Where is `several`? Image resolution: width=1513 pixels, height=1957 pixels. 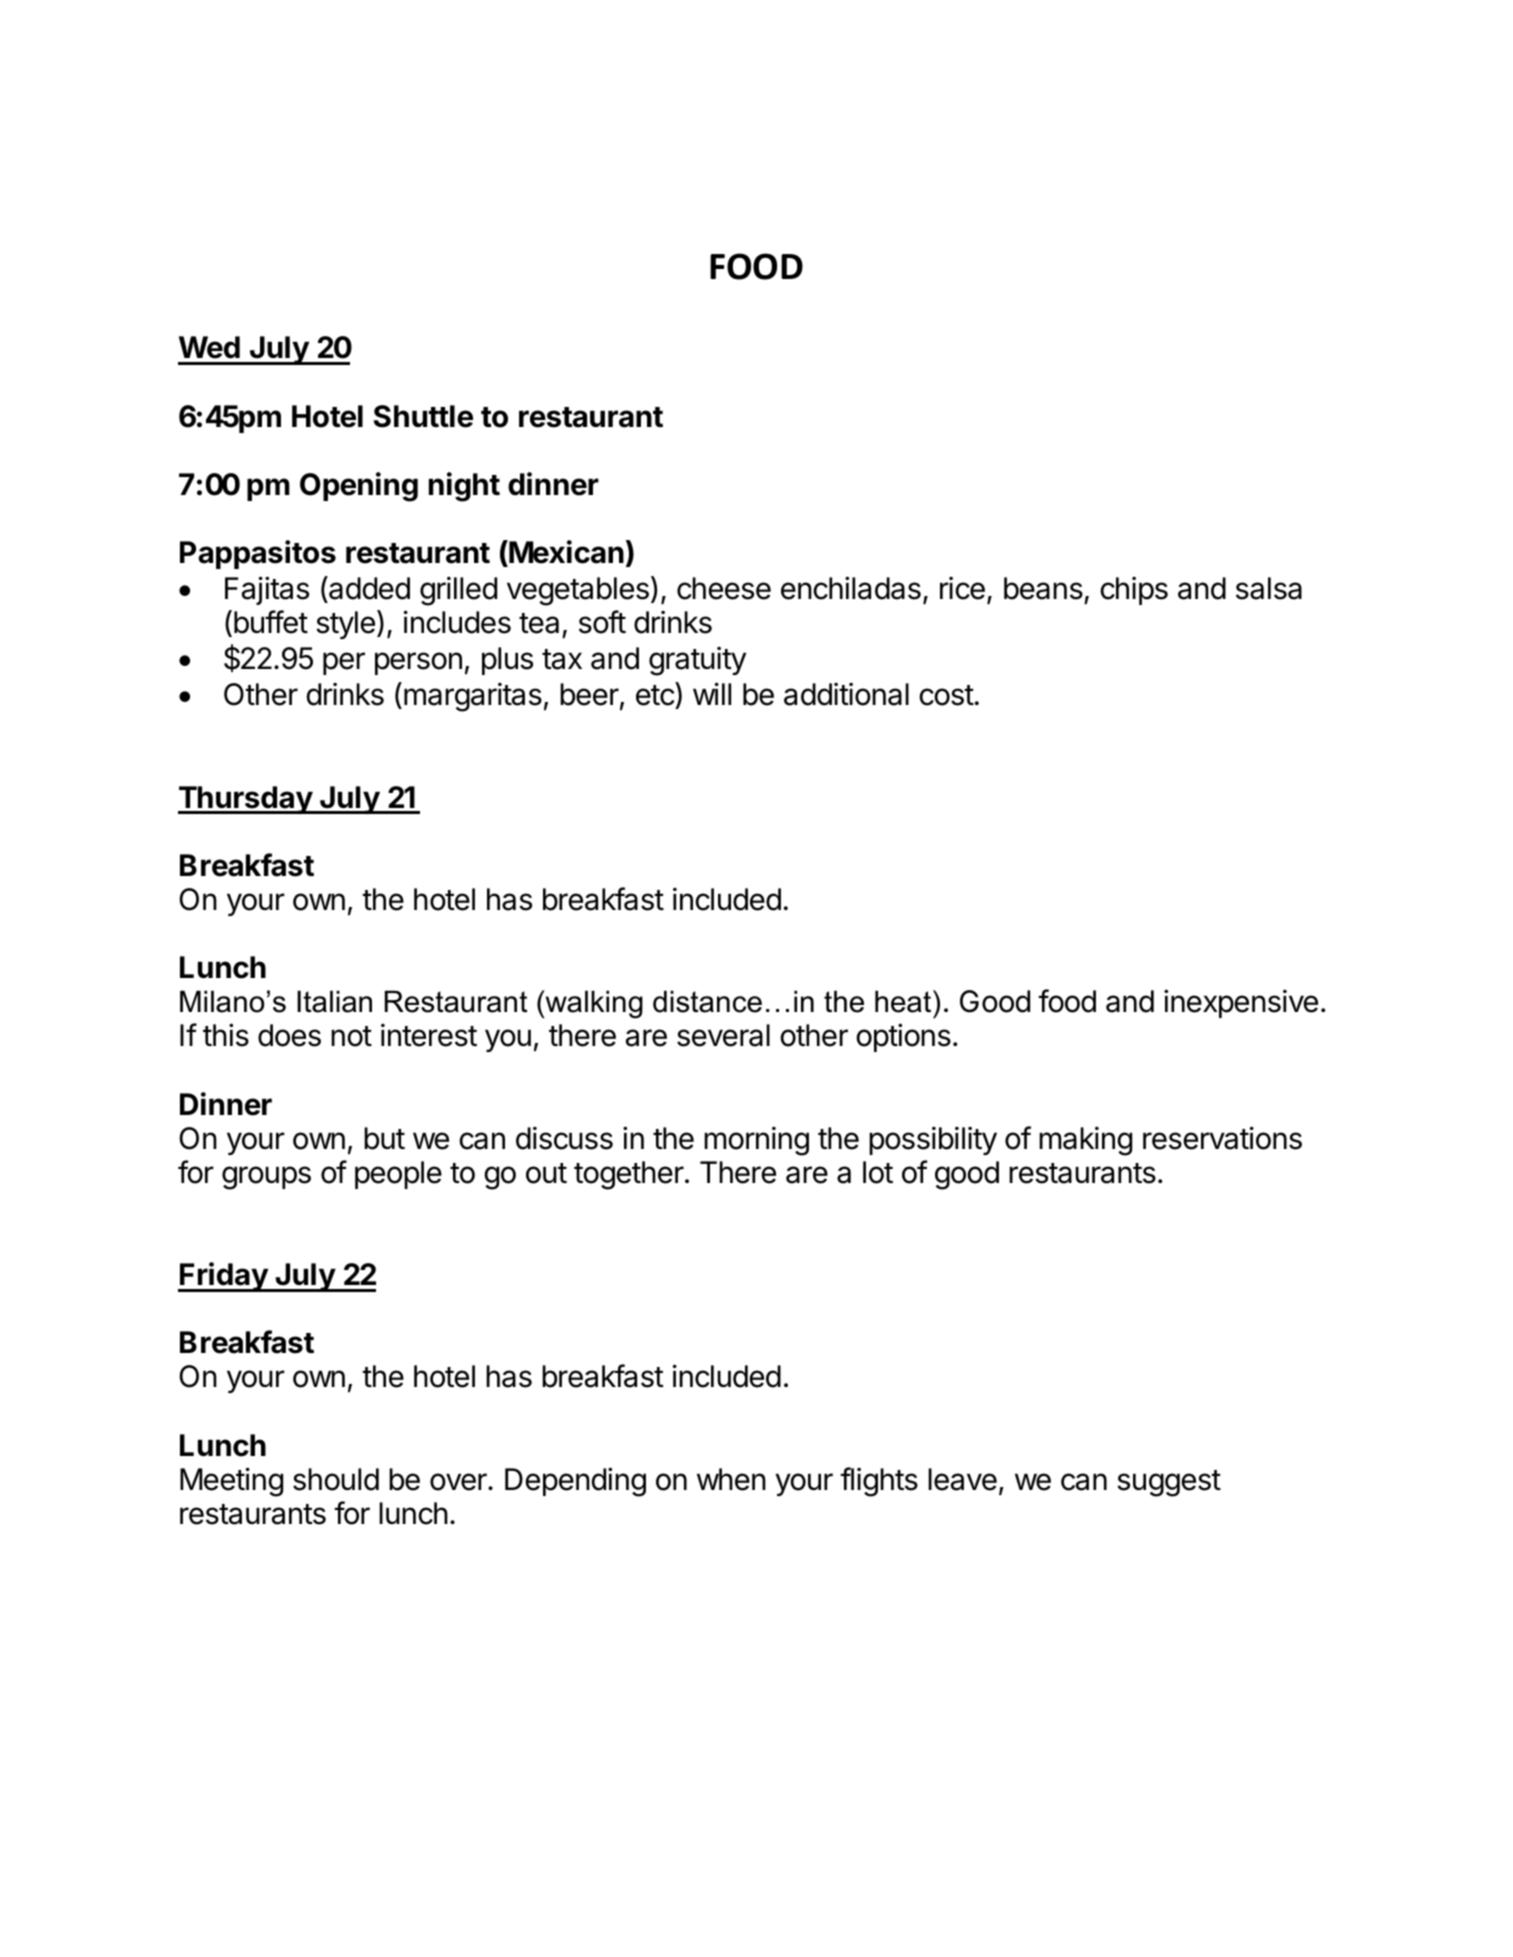 several is located at coordinates (723, 1035).
